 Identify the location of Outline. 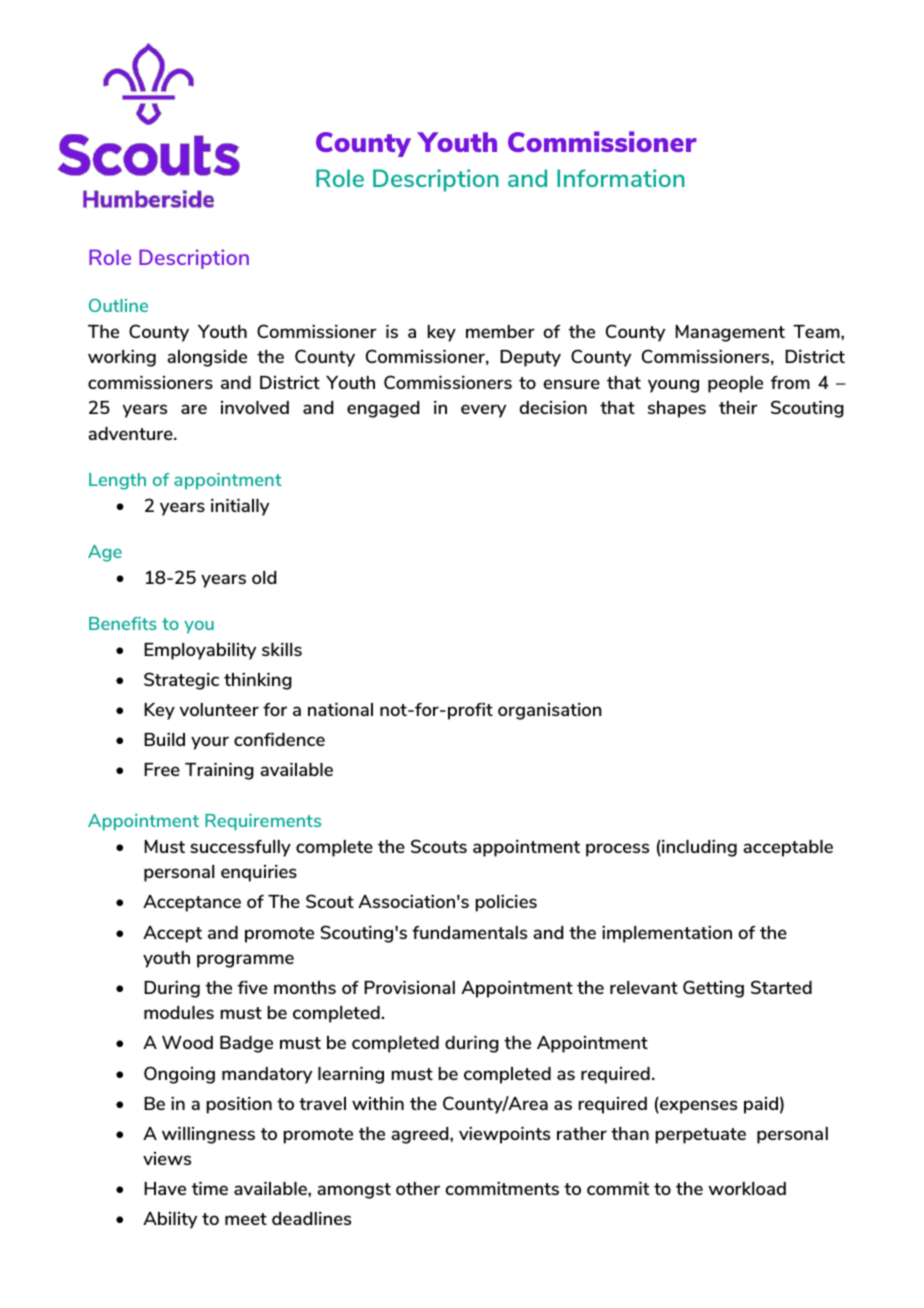
(118, 305).
